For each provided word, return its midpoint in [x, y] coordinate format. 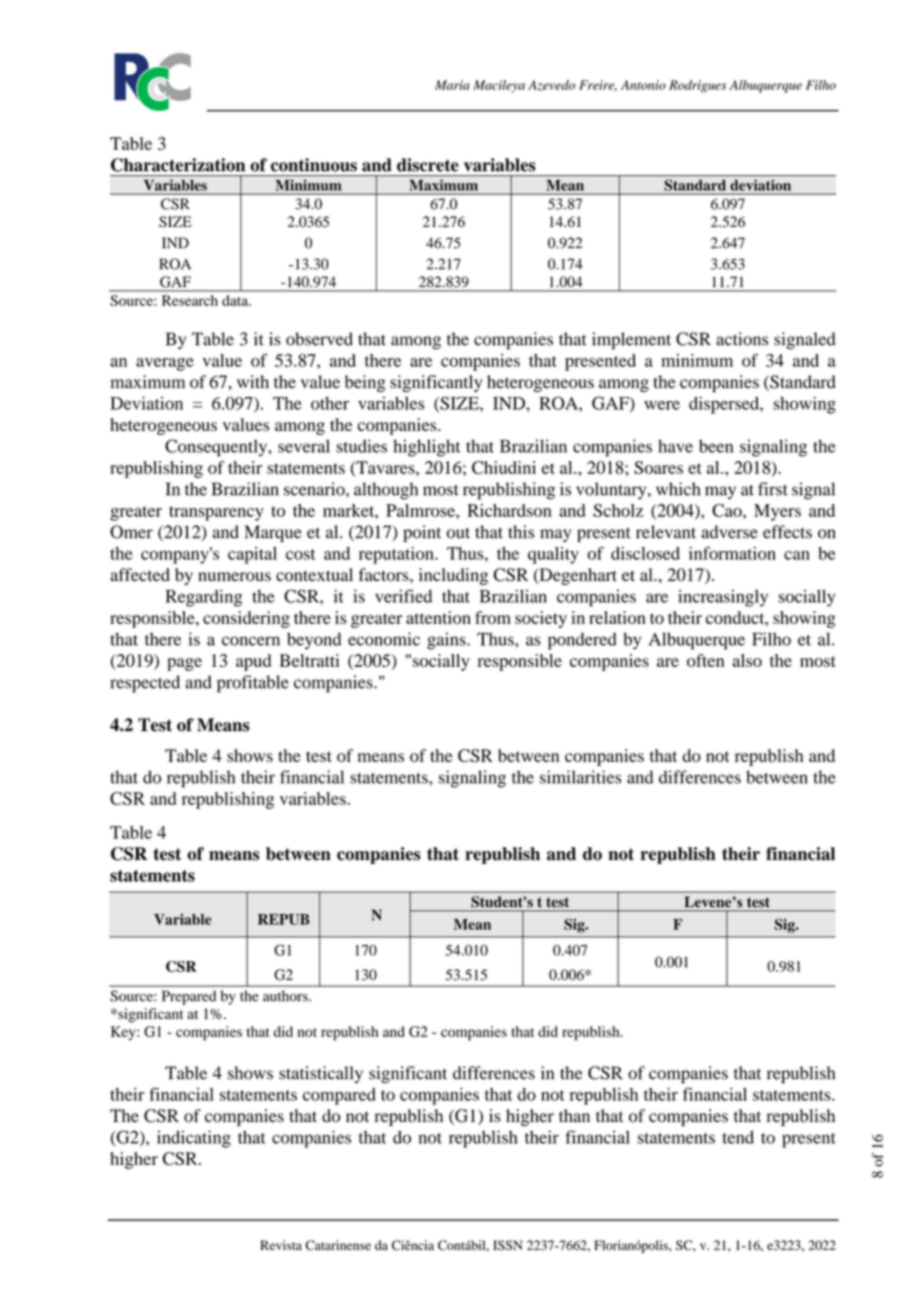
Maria [452, 85]
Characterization [178, 165]
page [184, 664]
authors [286, 996]
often [705, 660]
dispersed [725, 405]
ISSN [508, 1245]
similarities [580, 777]
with [253, 381]
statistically [321, 1074]
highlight [426, 448]
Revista [281, 1245]
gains [447, 641]
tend [738, 1137]
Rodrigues [698, 86]
